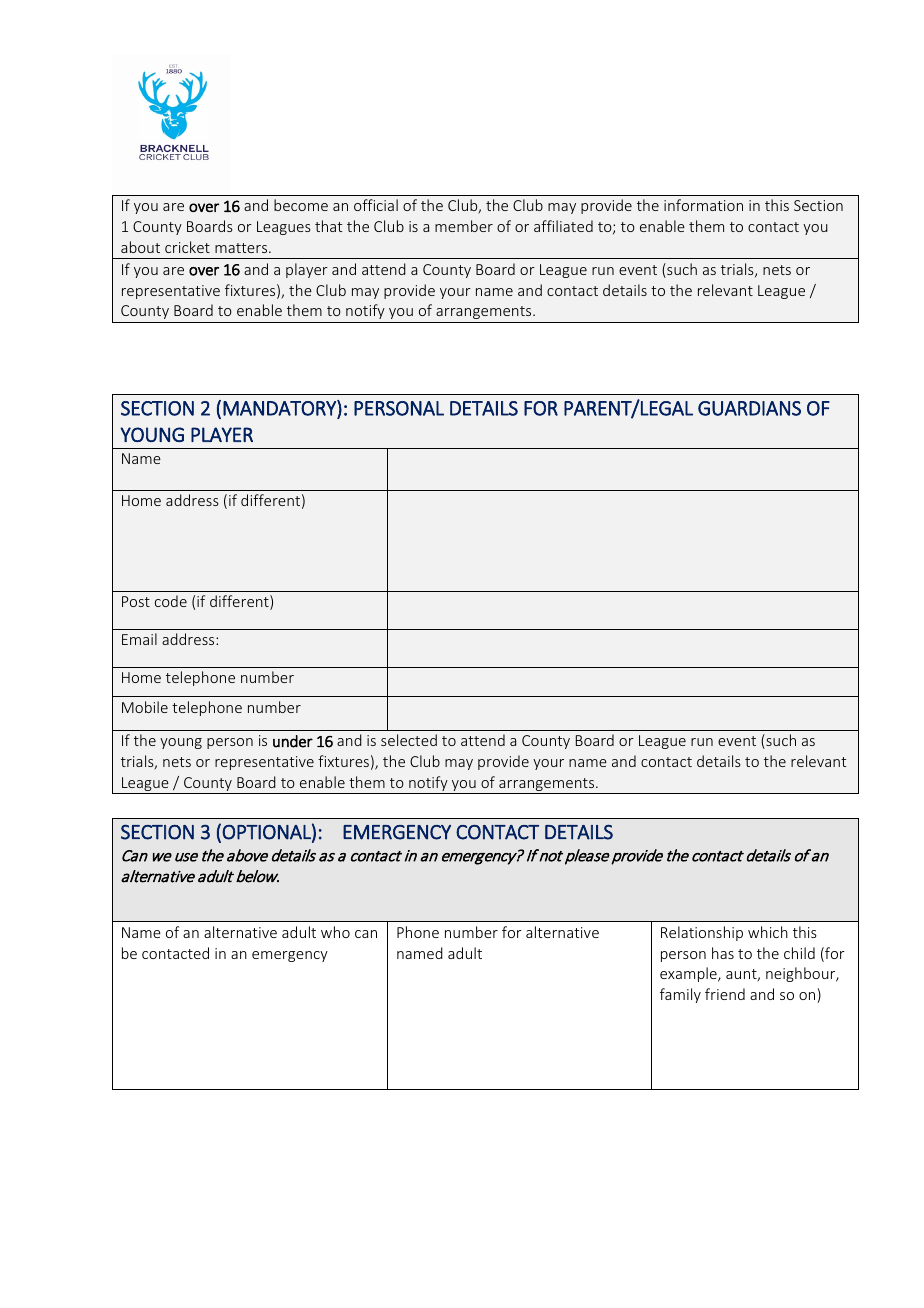 The width and height of the document is (924, 1308). I want to click on which, so click(768, 932).
